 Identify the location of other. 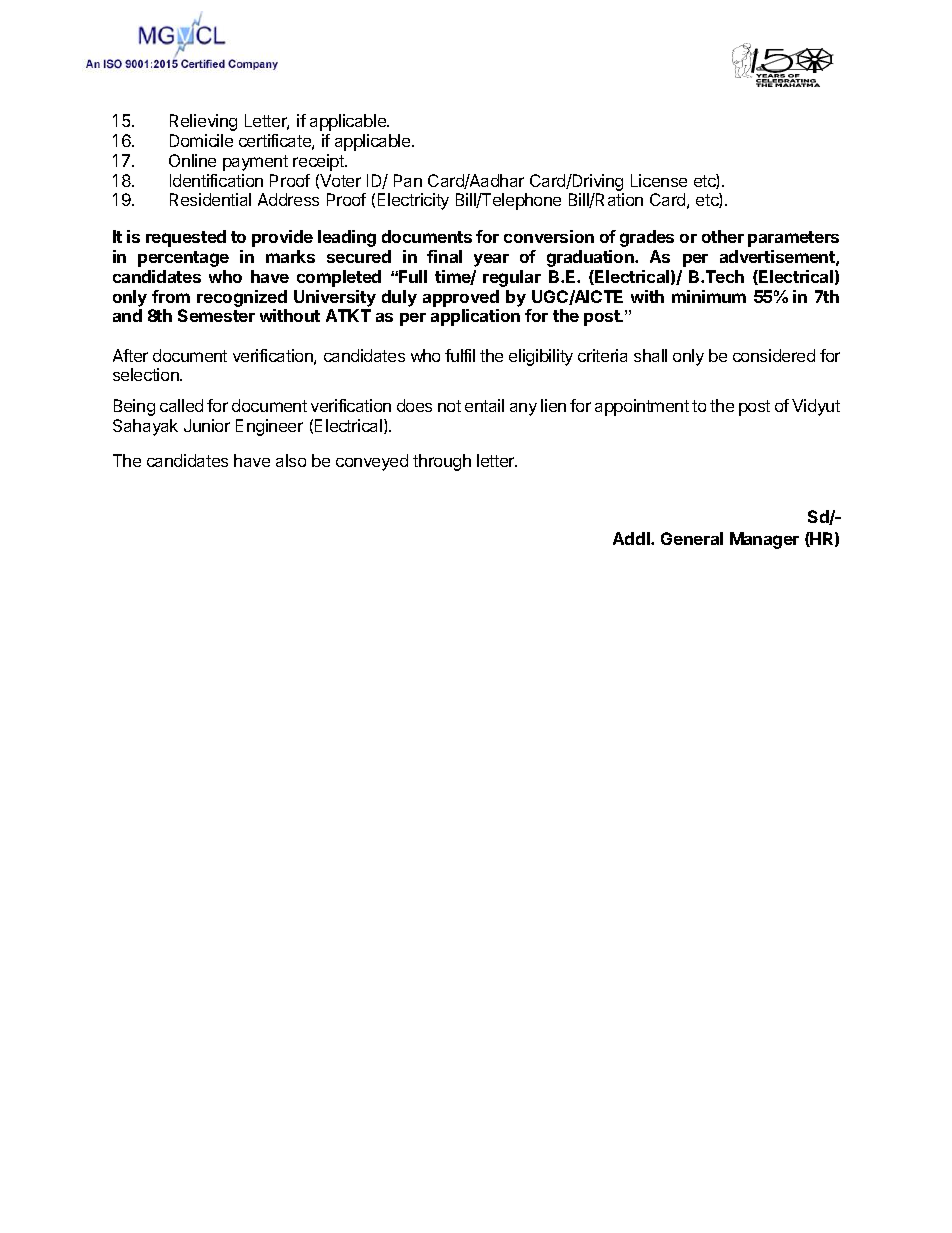
(723, 236).
